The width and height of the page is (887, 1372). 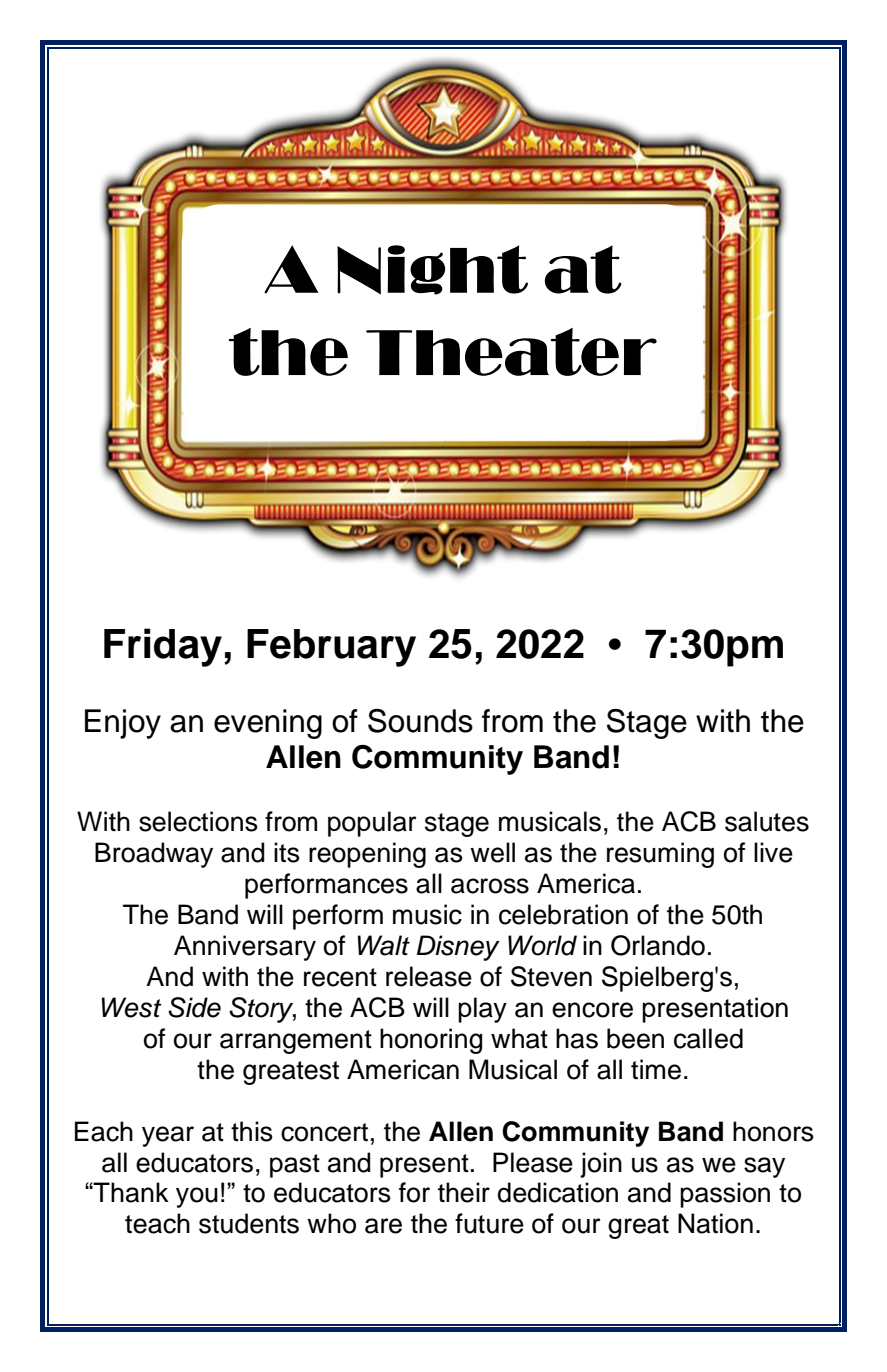 What do you see at coordinates (331, 648) in the page?
I see `February` at bounding box center [331, 648].
